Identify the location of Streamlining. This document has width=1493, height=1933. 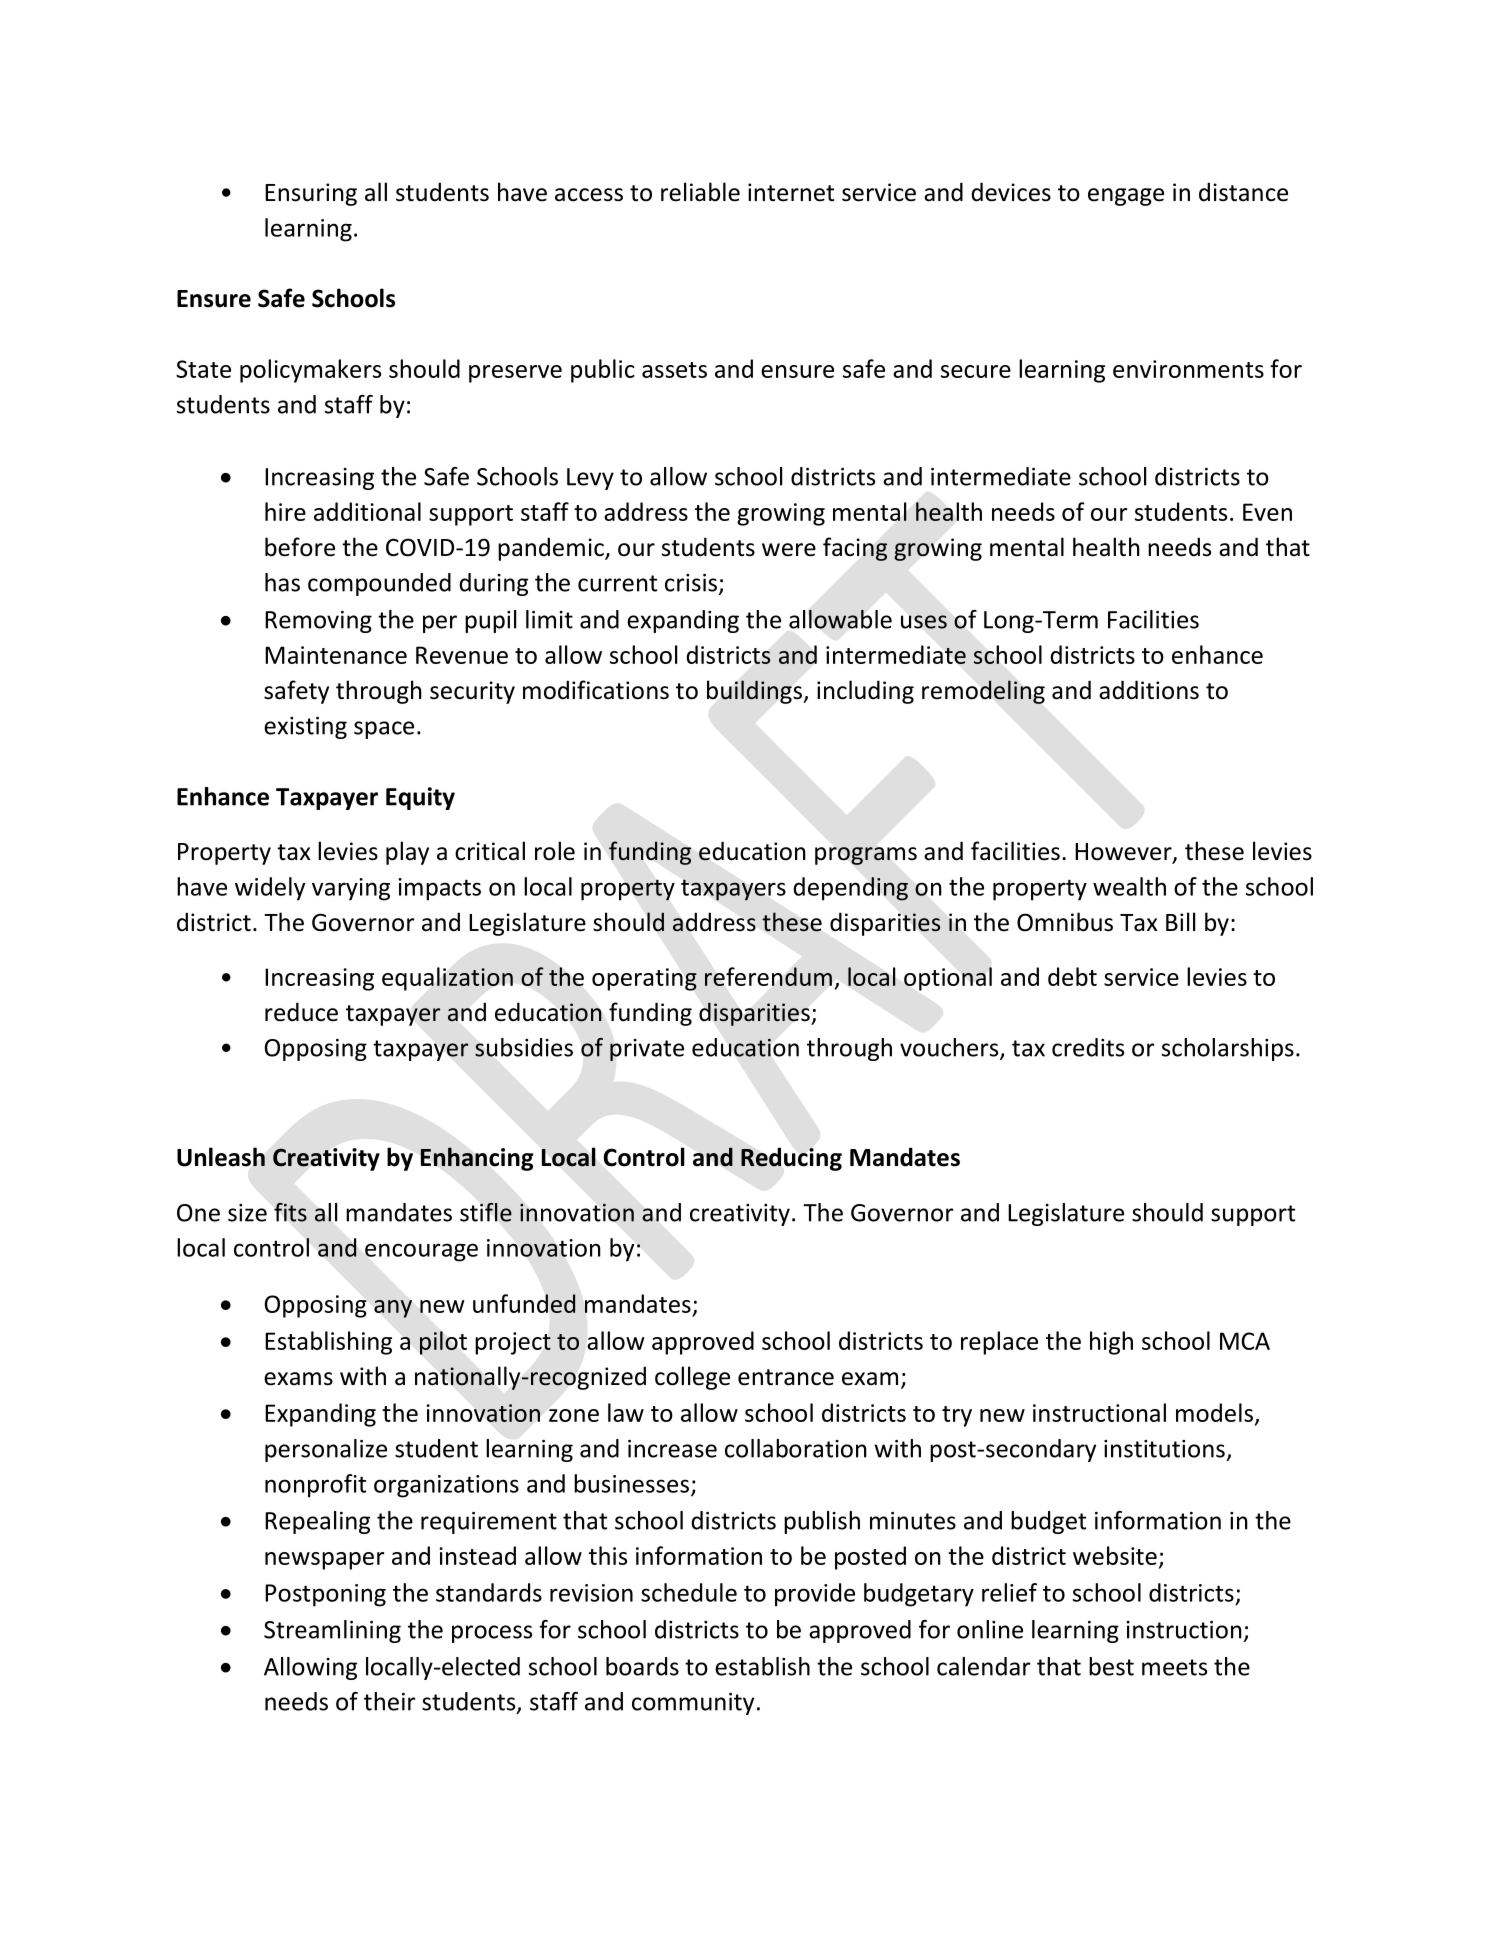
(332, 1631).
